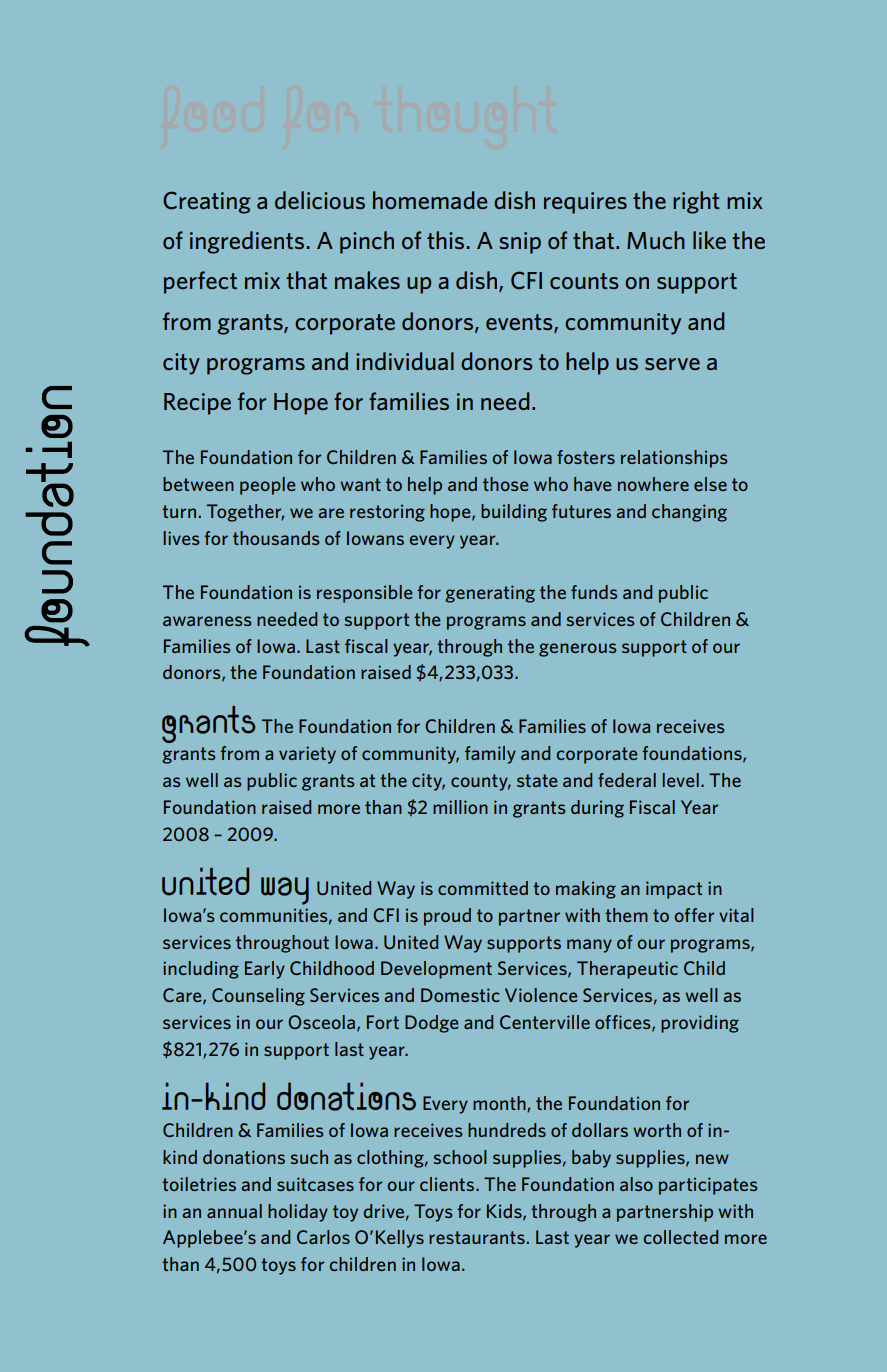 The width and height of the page is (887, 1372). What do you see at coordinates (307, 755) in the page?
I see `variety` at bounding box center [307, 755].
